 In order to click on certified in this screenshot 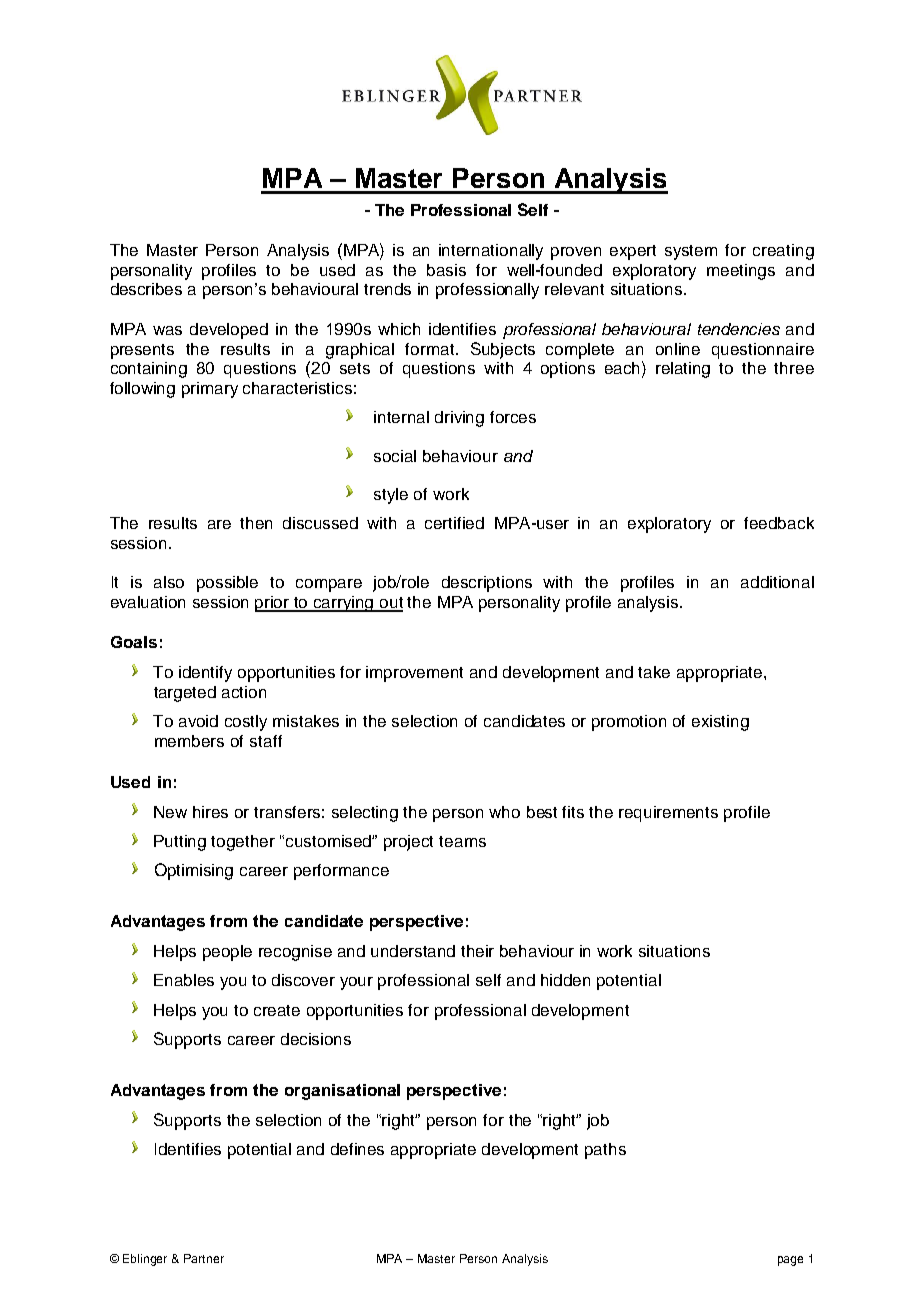, I will do `click(454, 523)`.
